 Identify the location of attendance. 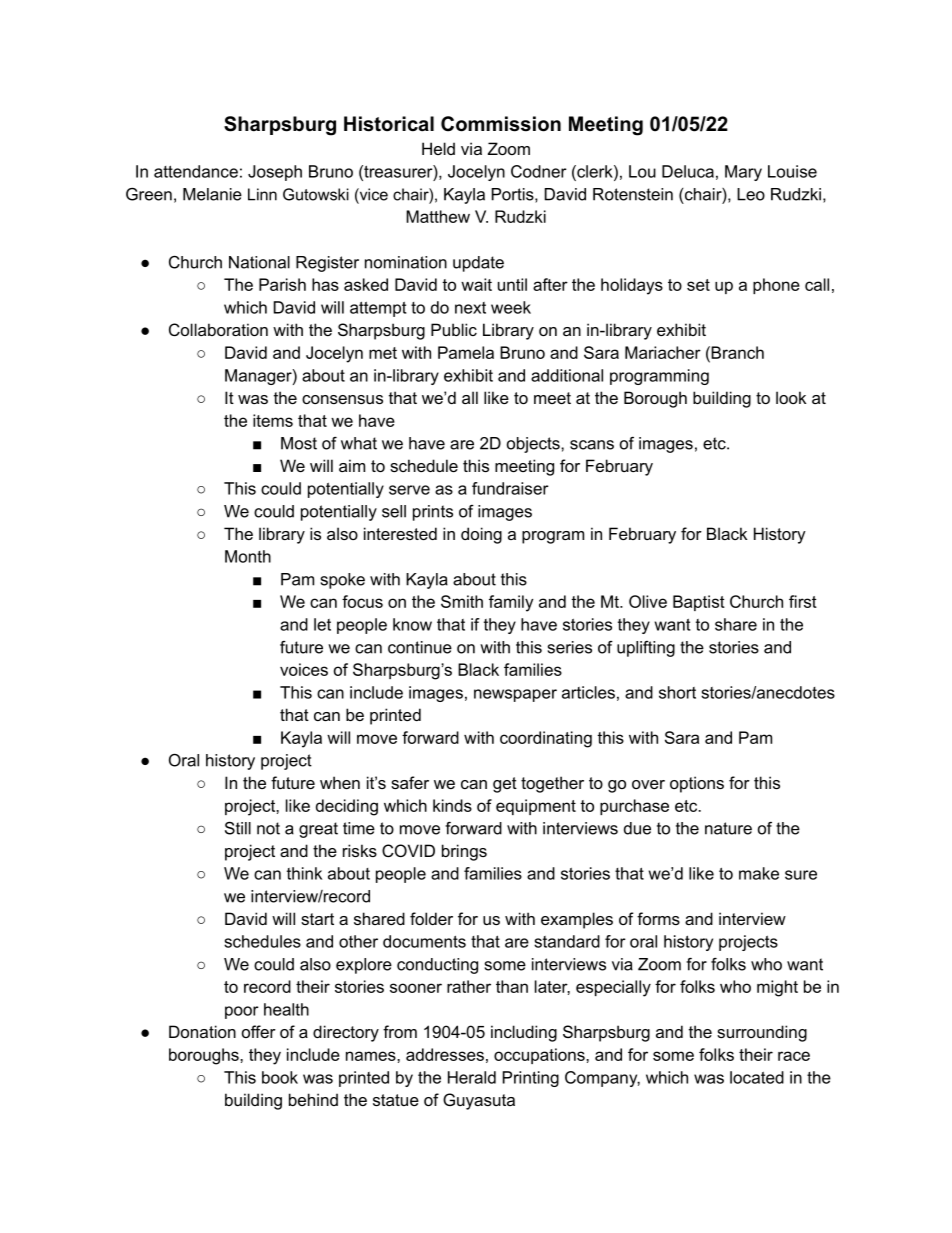
(196, 171).
